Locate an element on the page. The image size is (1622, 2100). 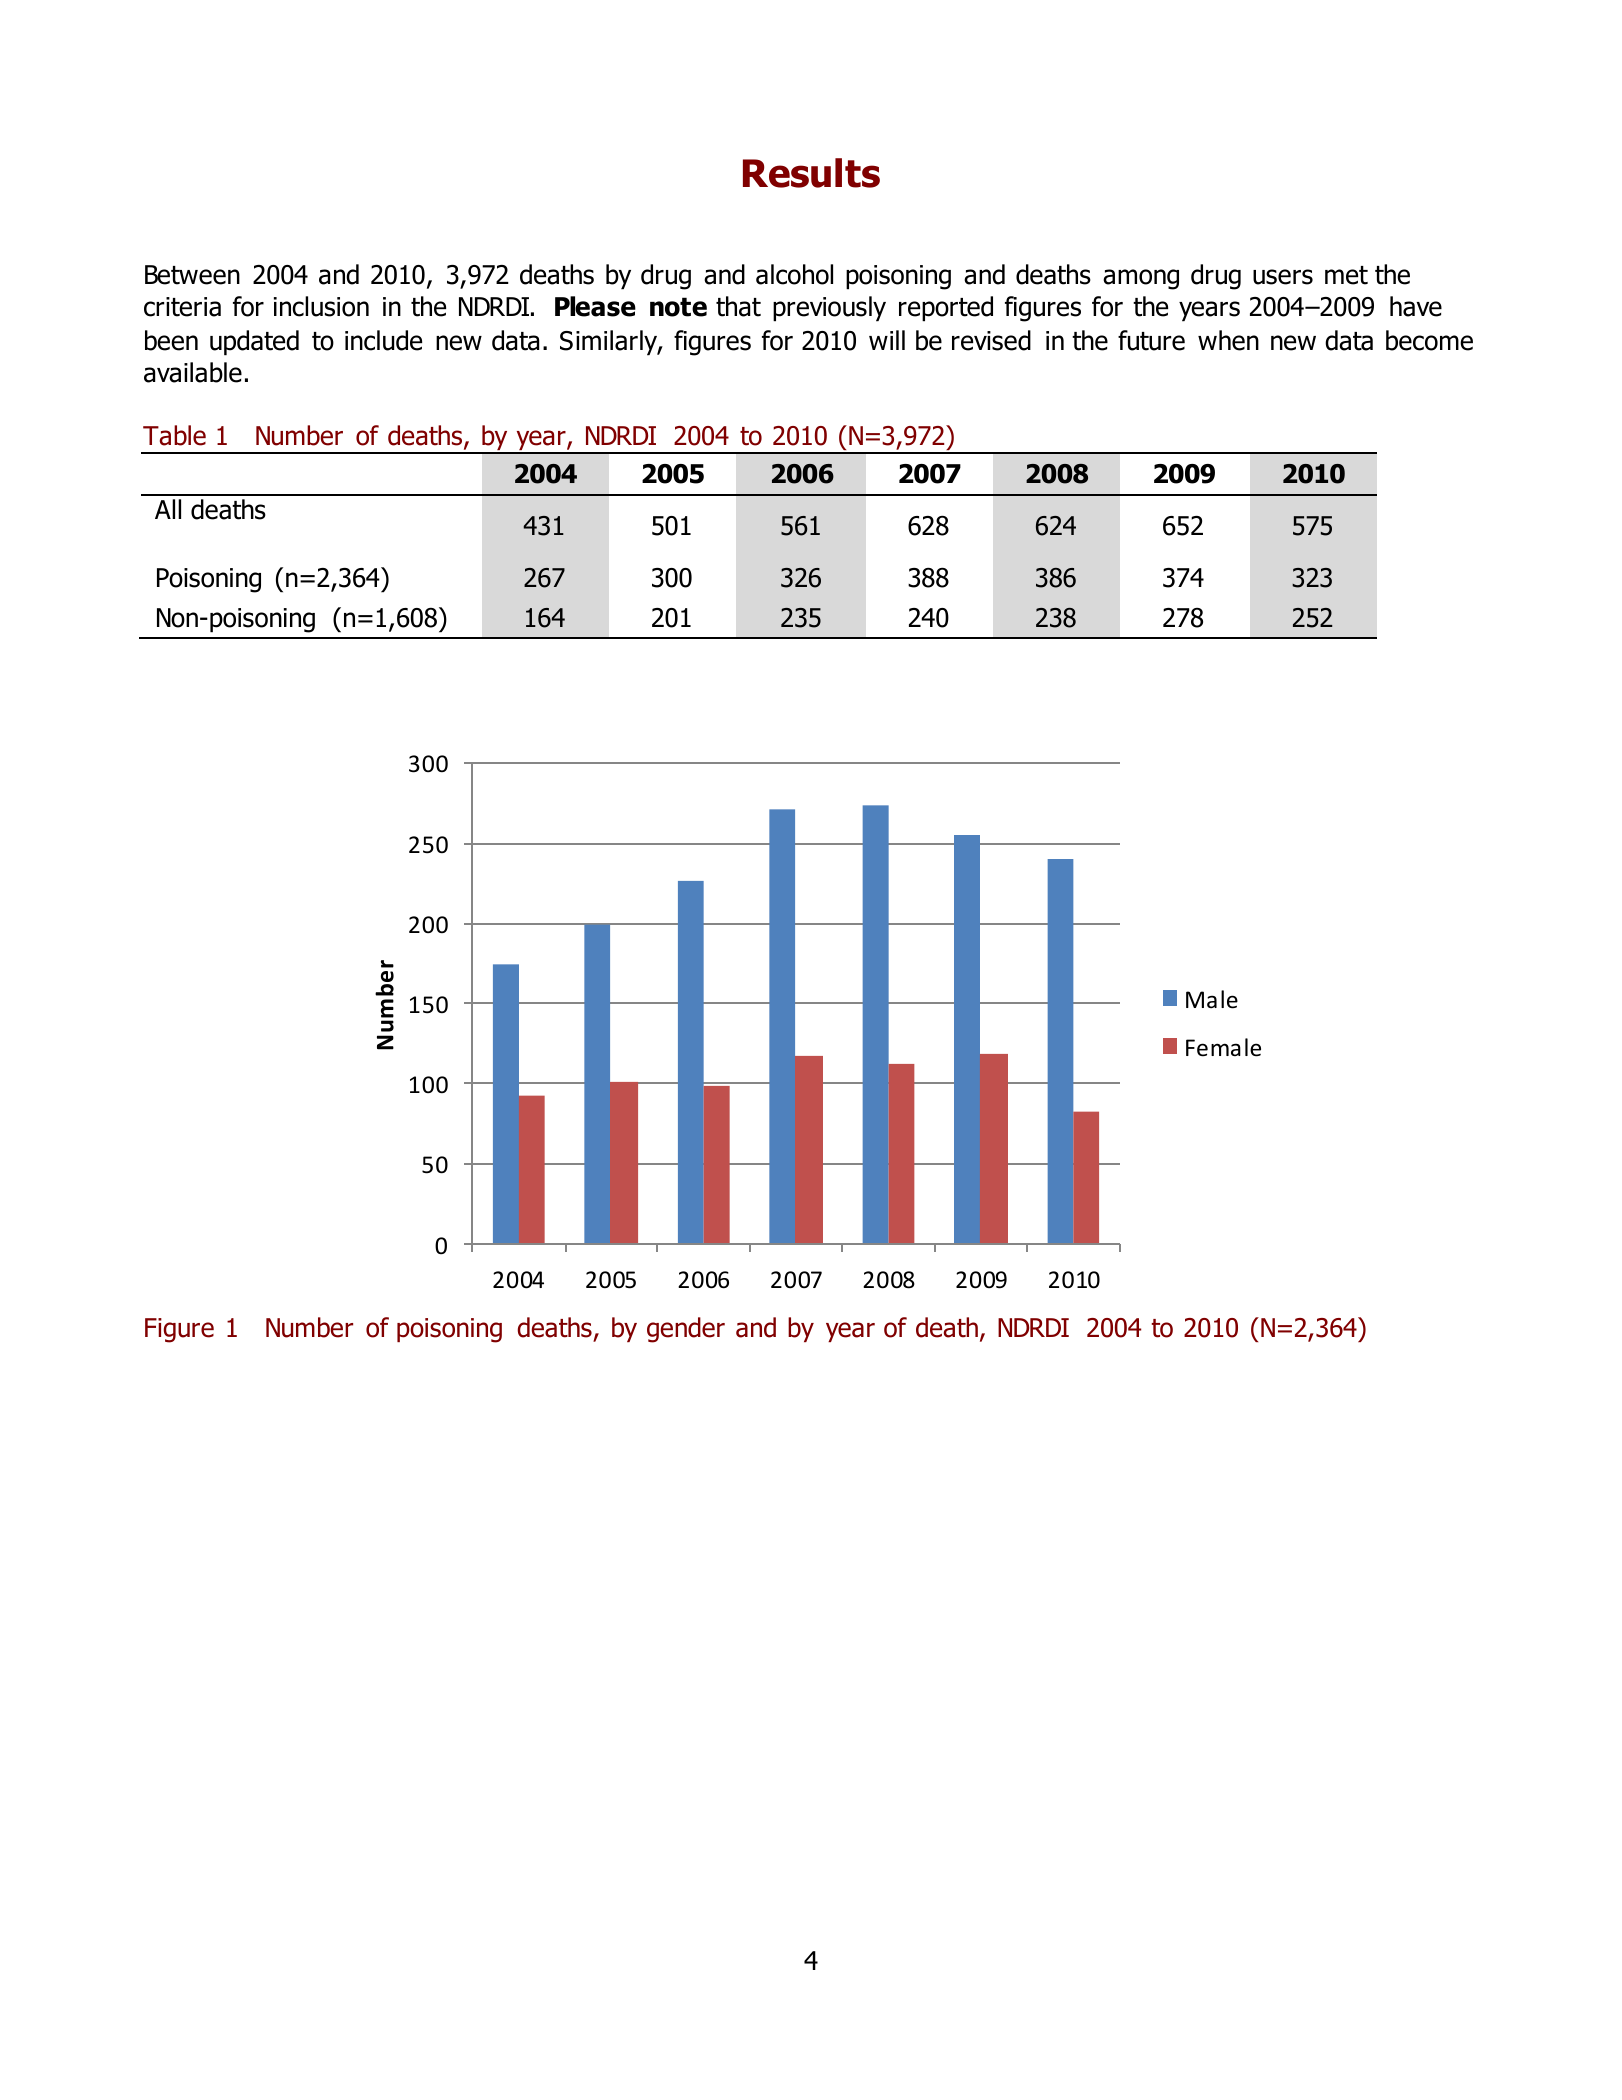
when is located at coordinates (1228, 340).
